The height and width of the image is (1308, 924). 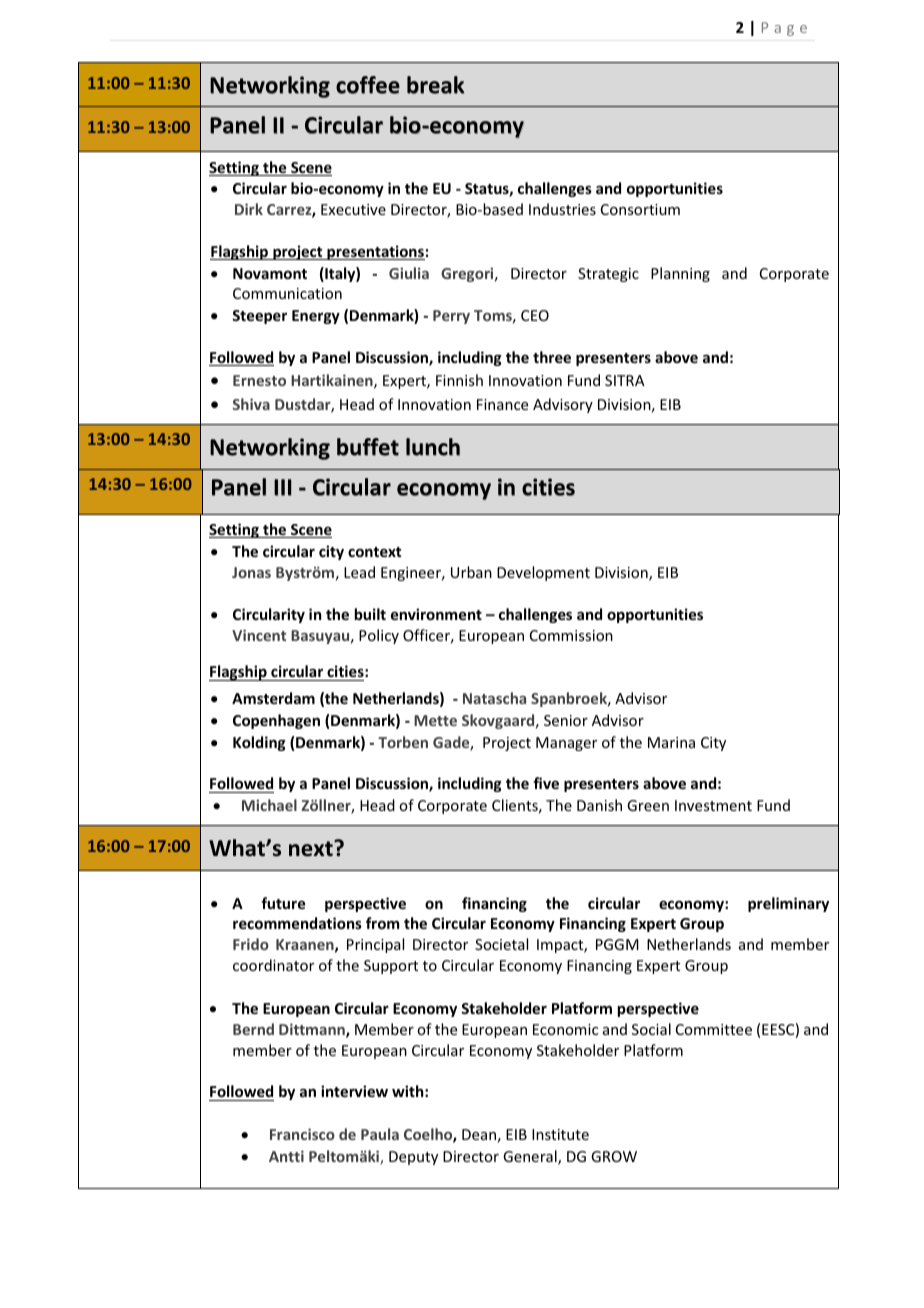 I want to click on Energy, so click(x=316, y=317).
